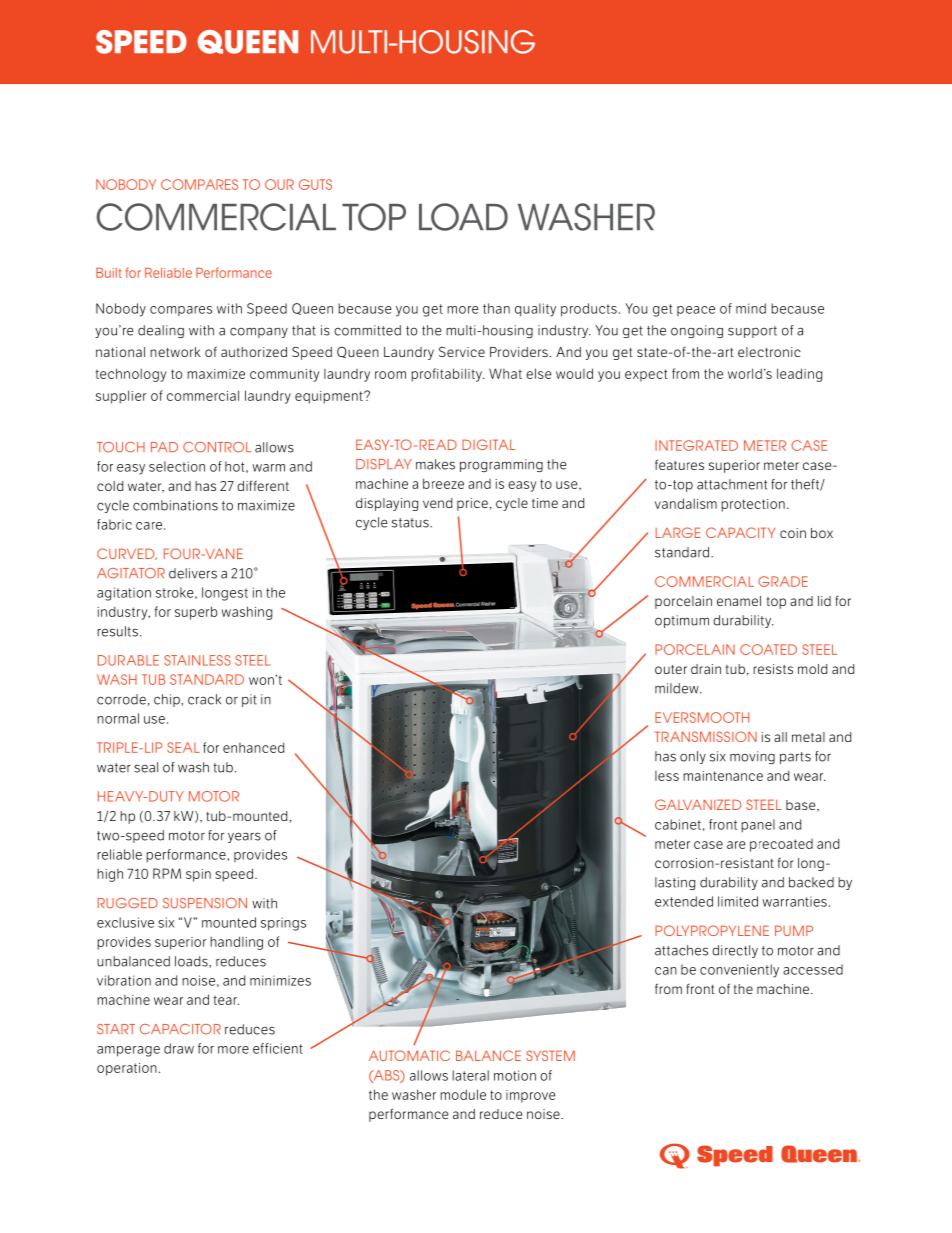 This screenshot has height=1233, width=952. I want to click on only, so click(693, 757).
